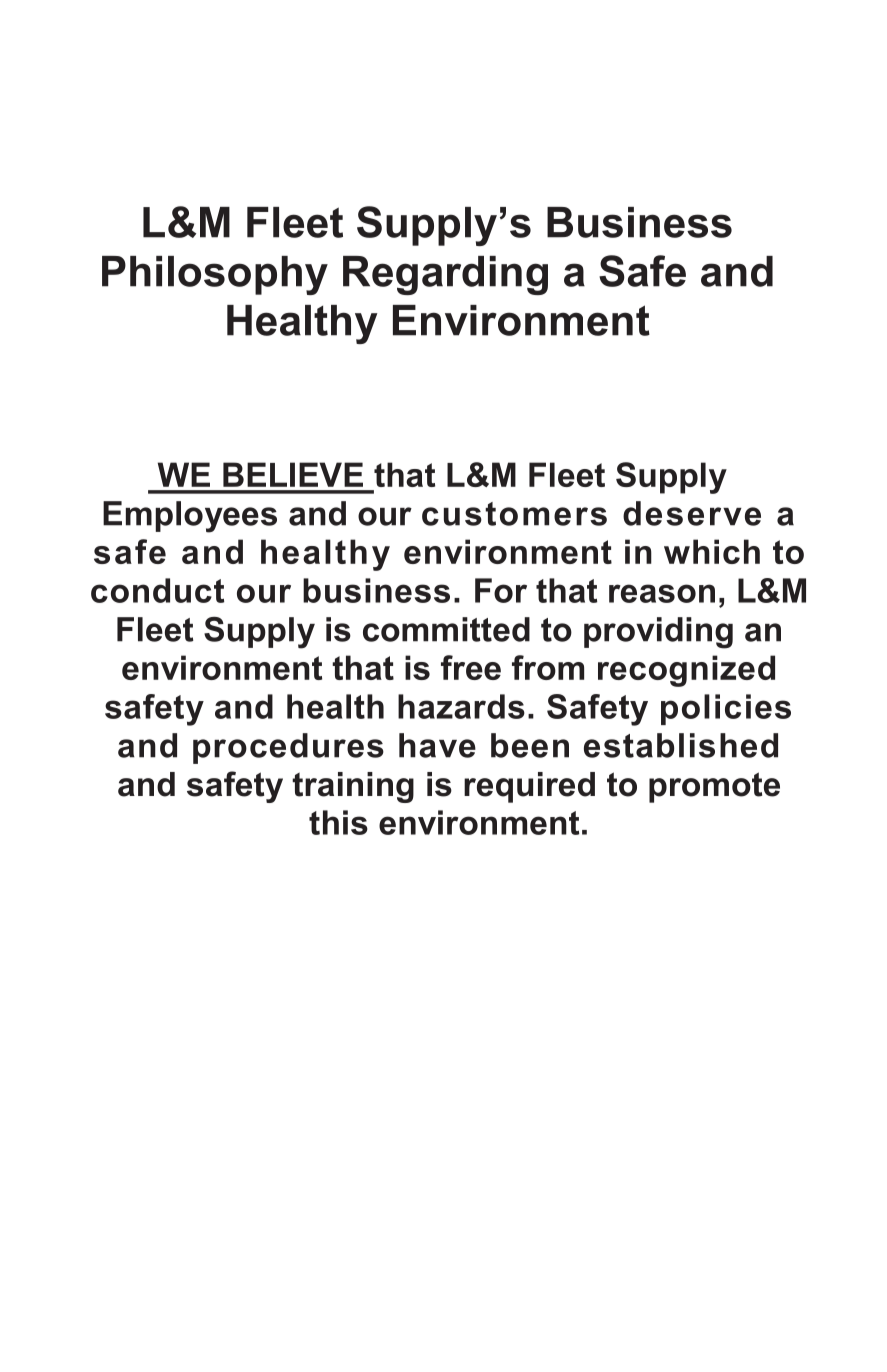  Describe the element at coordinates (514, 514) in the screenshot. I see `customers` at that location.
